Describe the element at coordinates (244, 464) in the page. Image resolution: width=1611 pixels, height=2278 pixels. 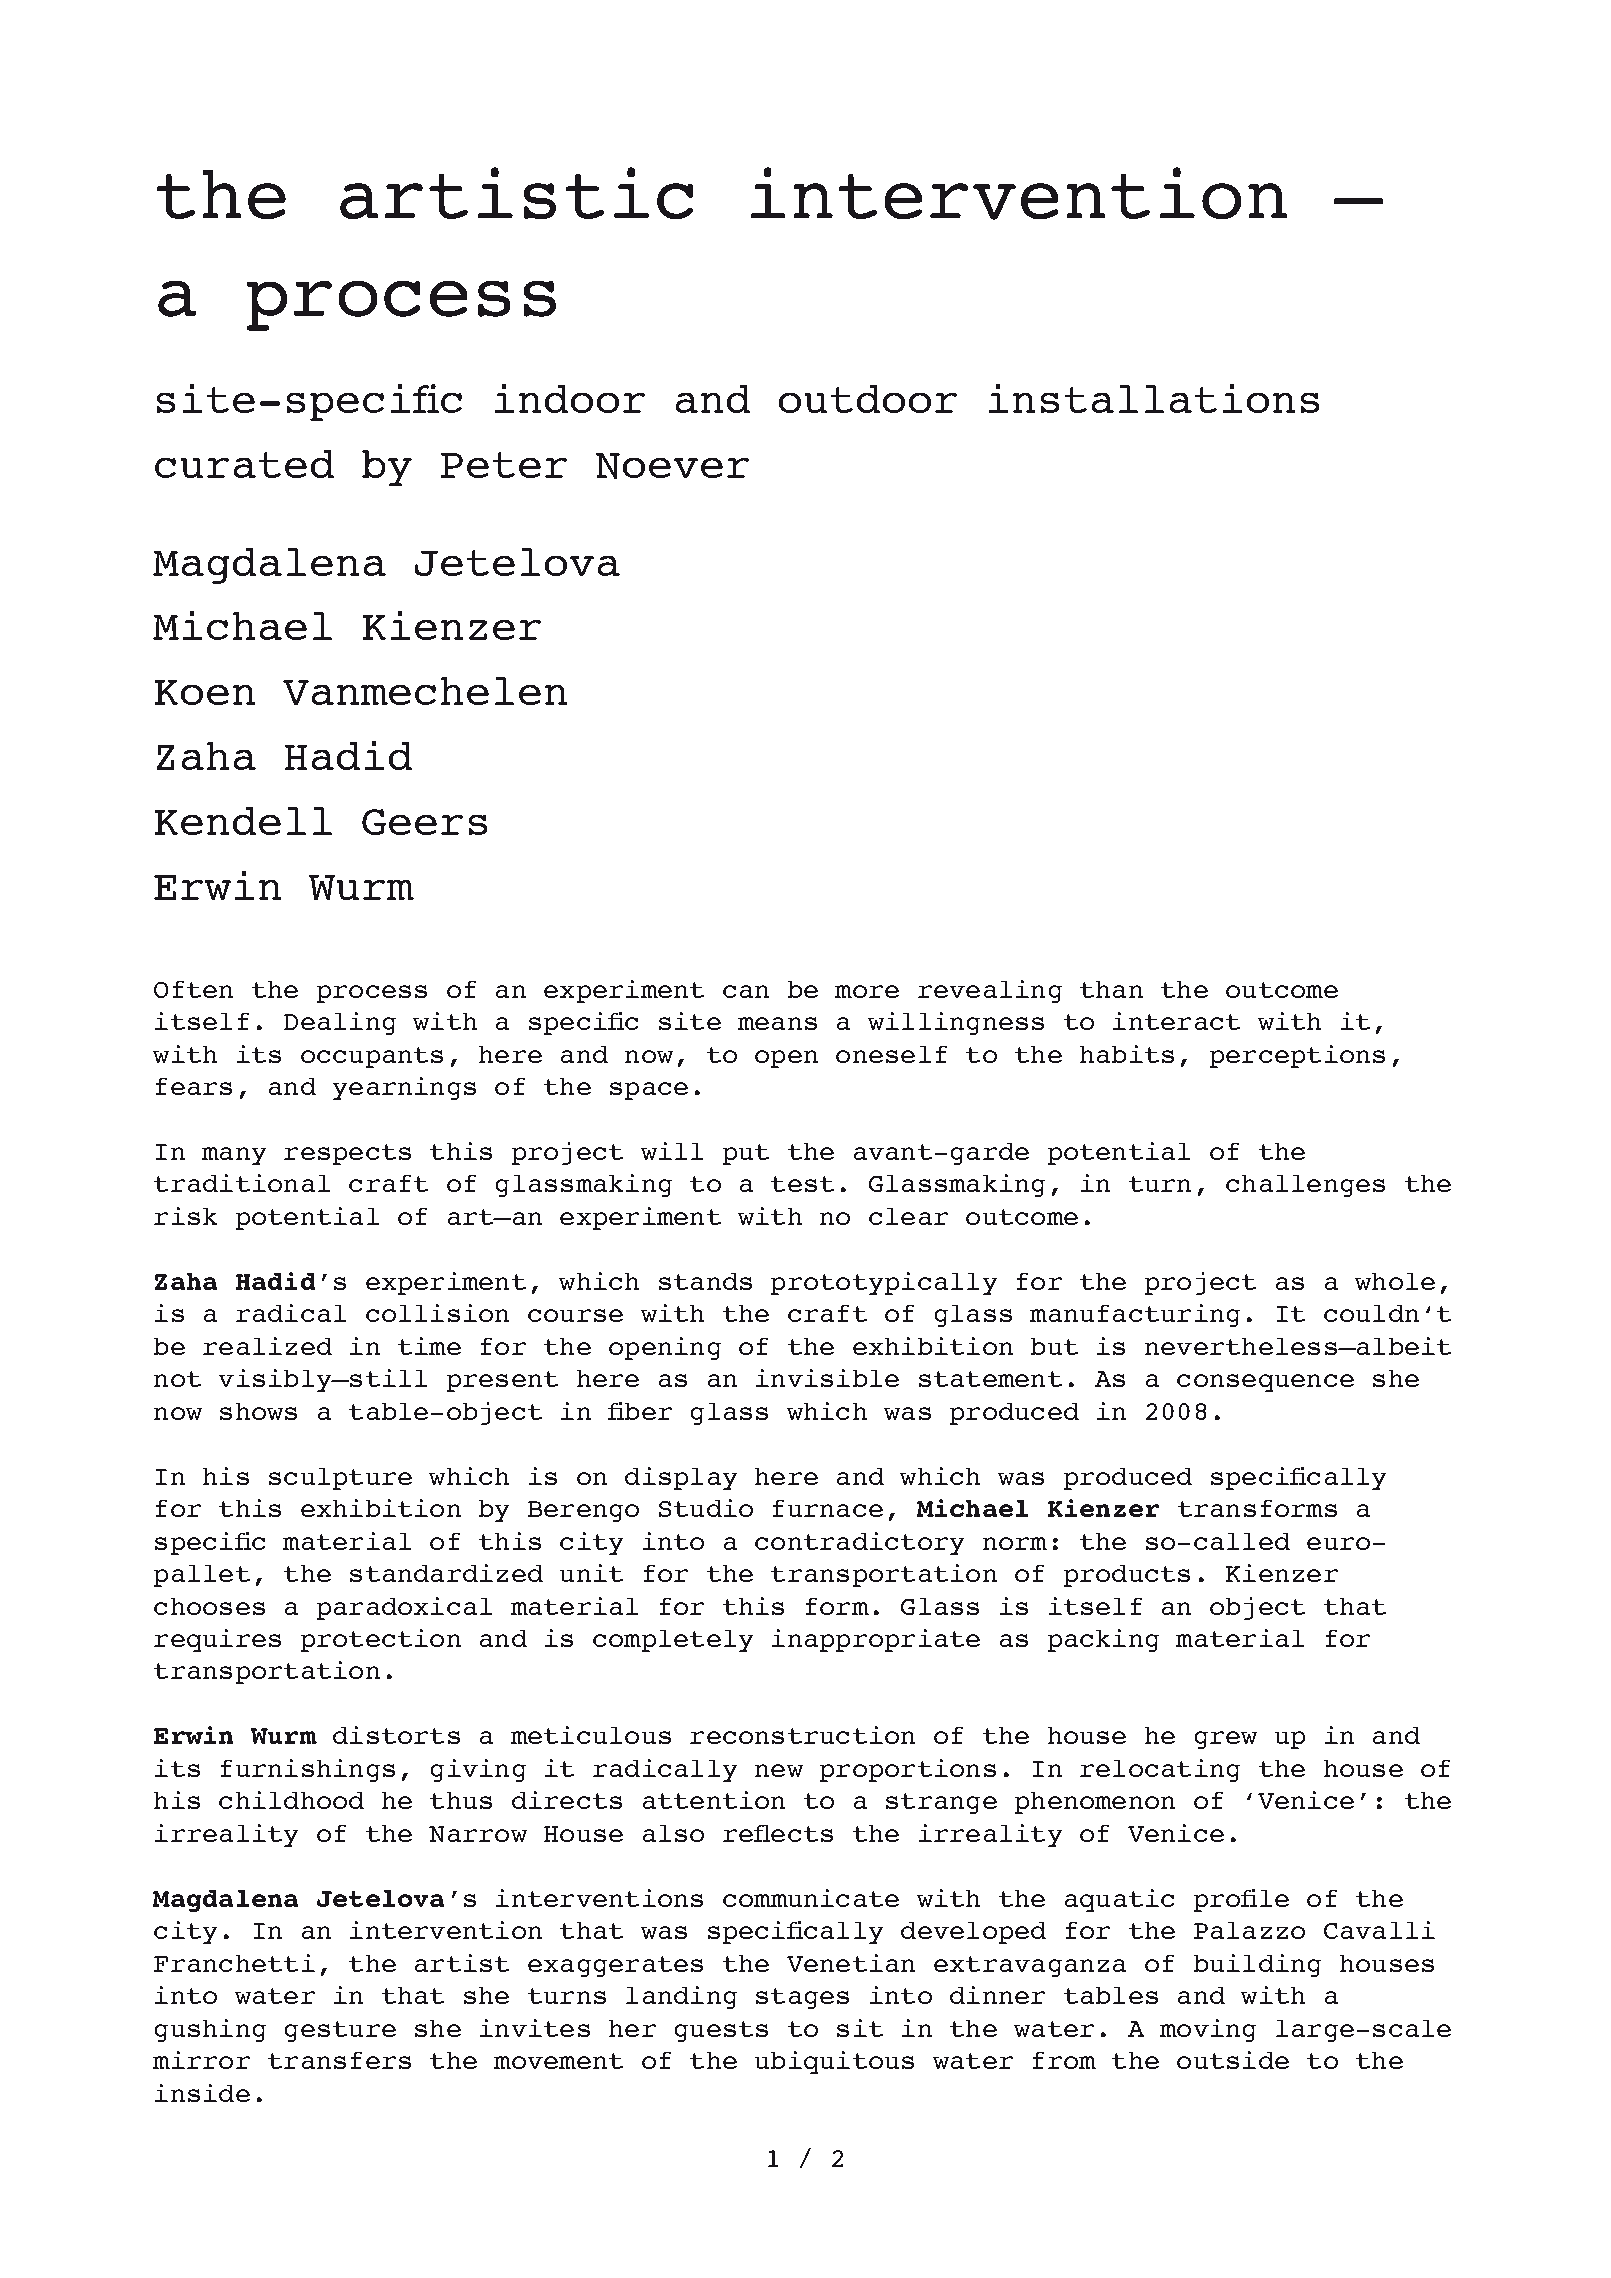
I see `curated` at that location.
